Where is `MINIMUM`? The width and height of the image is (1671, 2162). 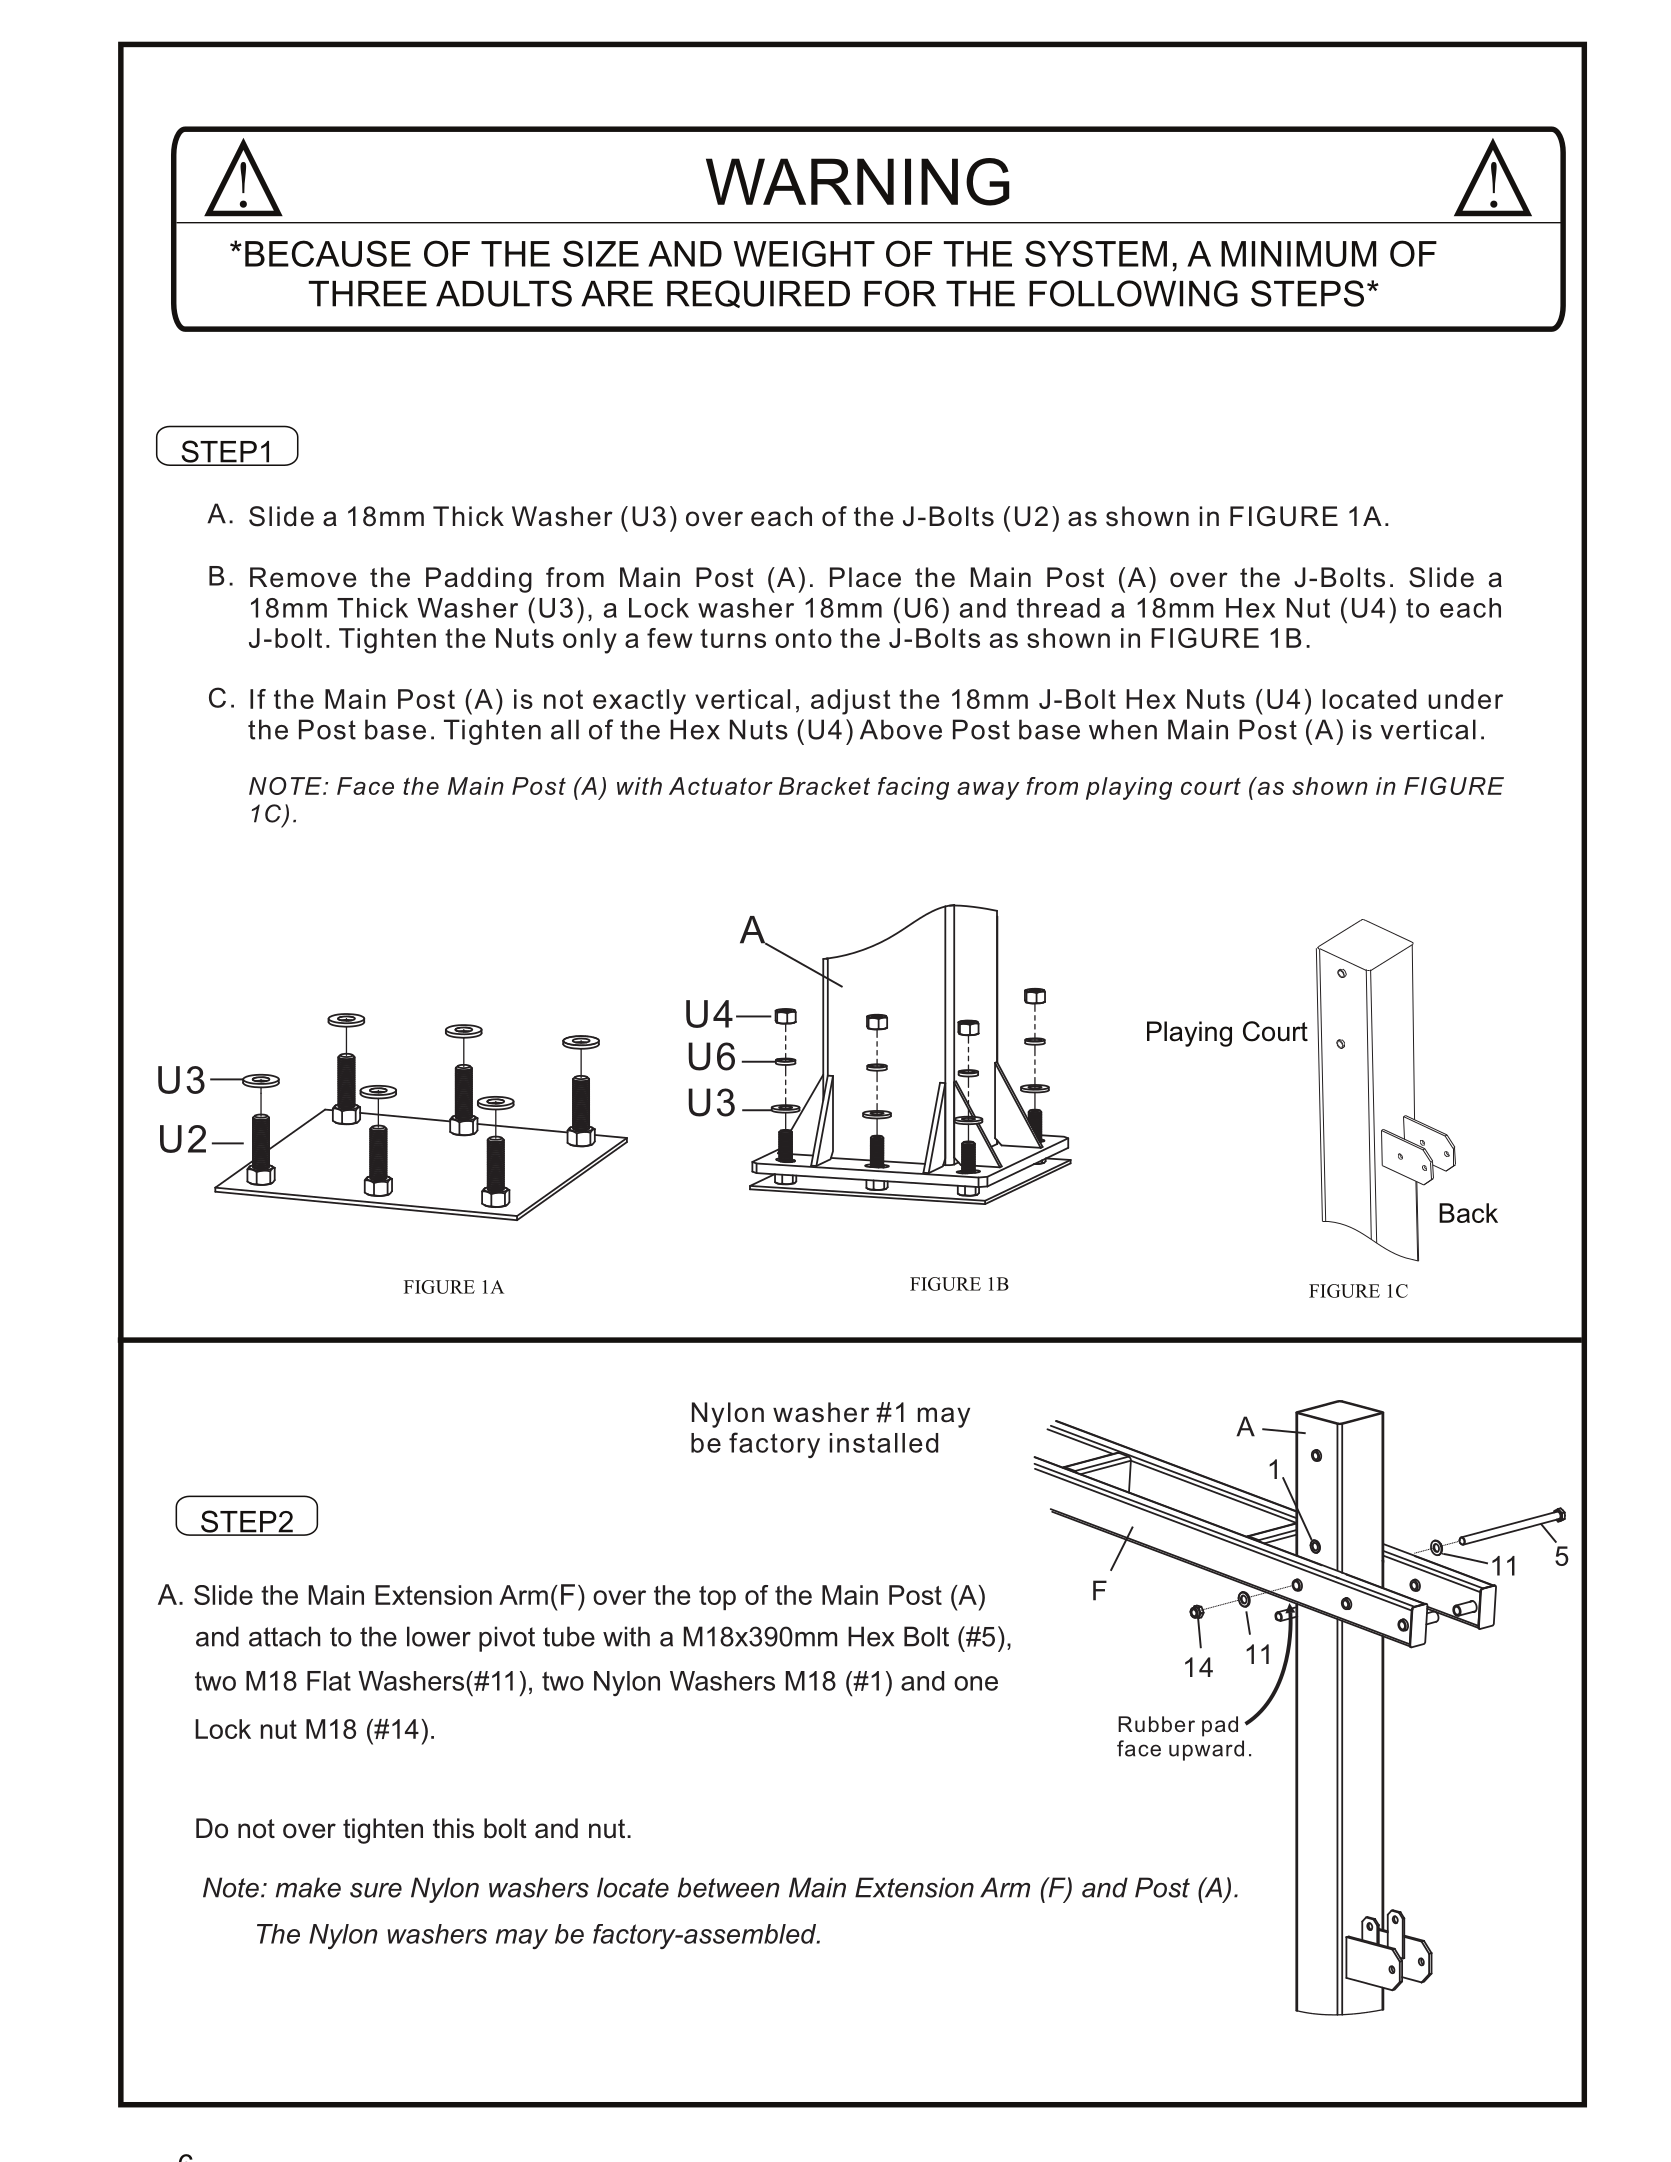
MINIMUM is located at coordinates (1298, 254).
